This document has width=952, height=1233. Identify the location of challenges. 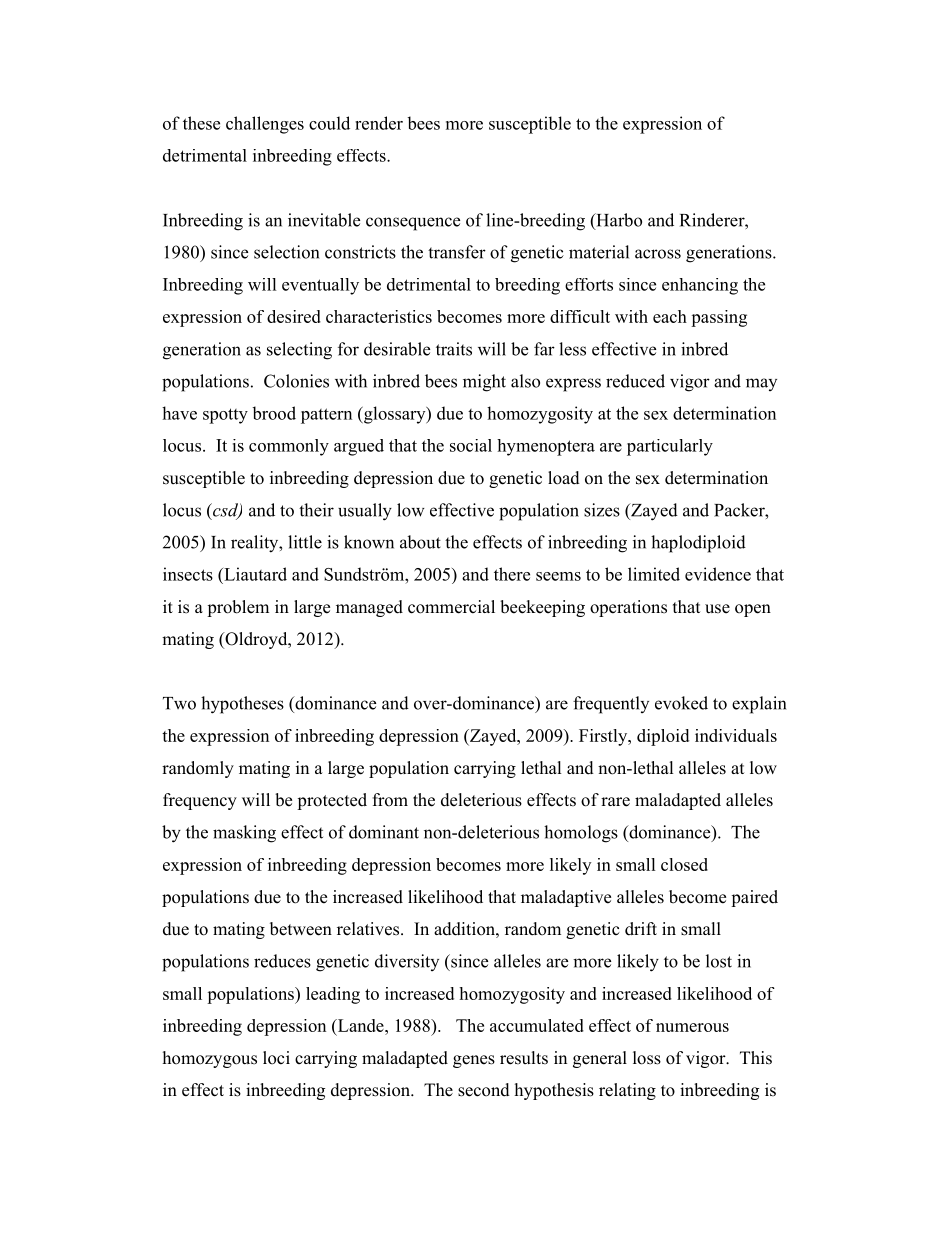
(265, 125).
